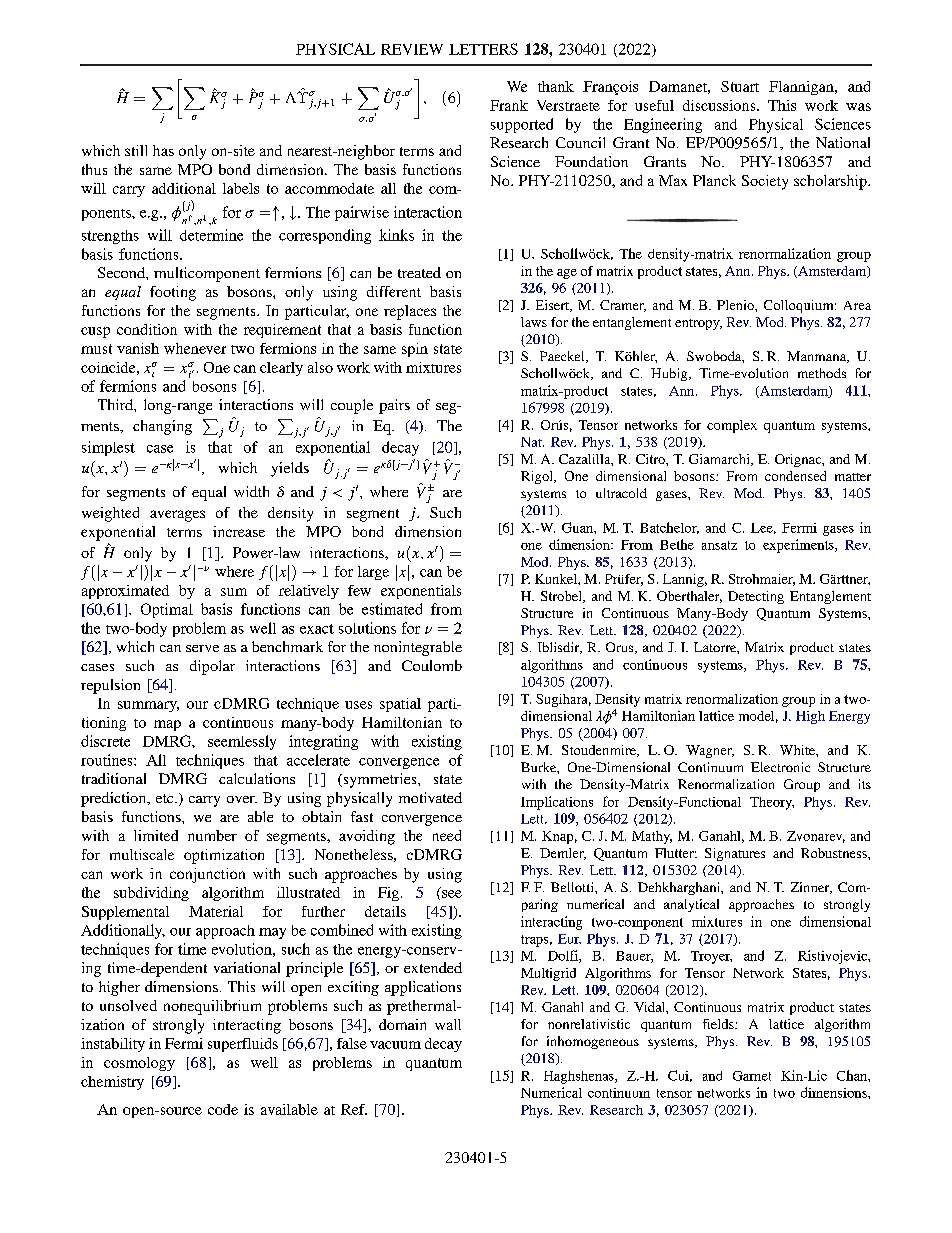 The height and width of the document is (1233, 952). Describe the element at coordinates (740, 86) in the document. I see `Stuart` at that location.
